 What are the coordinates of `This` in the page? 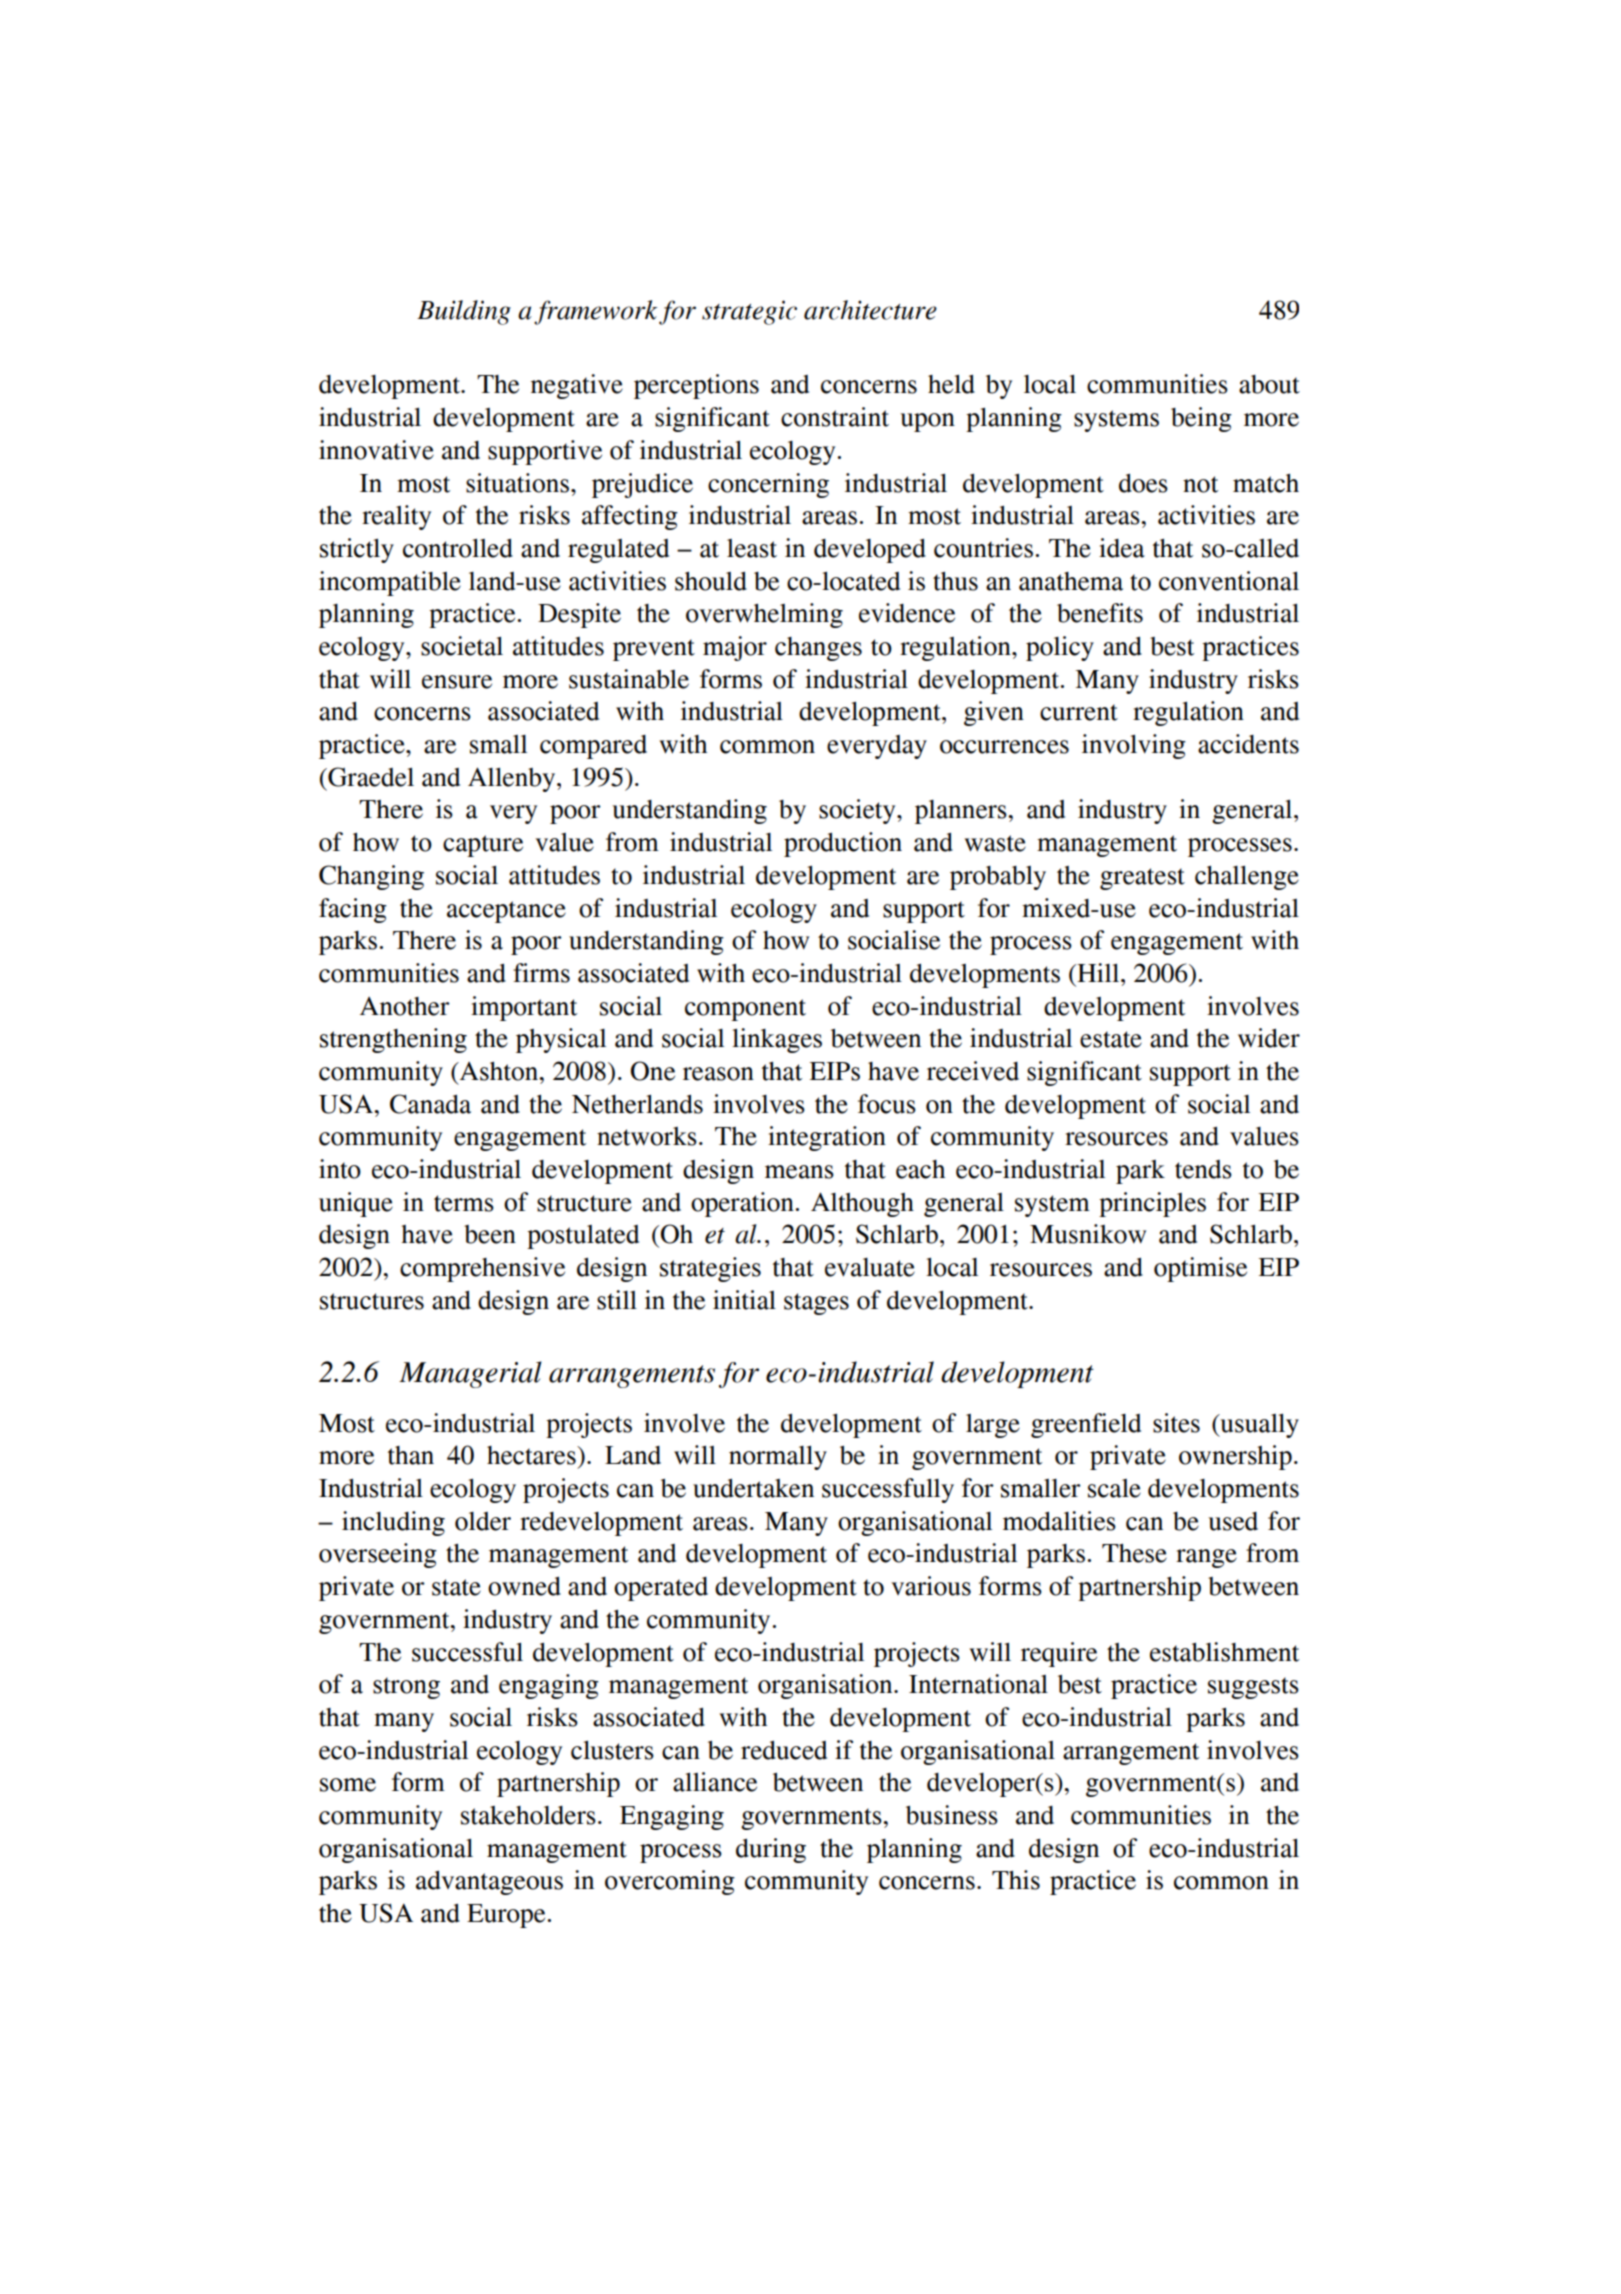 It's located at (1016, 1880).
